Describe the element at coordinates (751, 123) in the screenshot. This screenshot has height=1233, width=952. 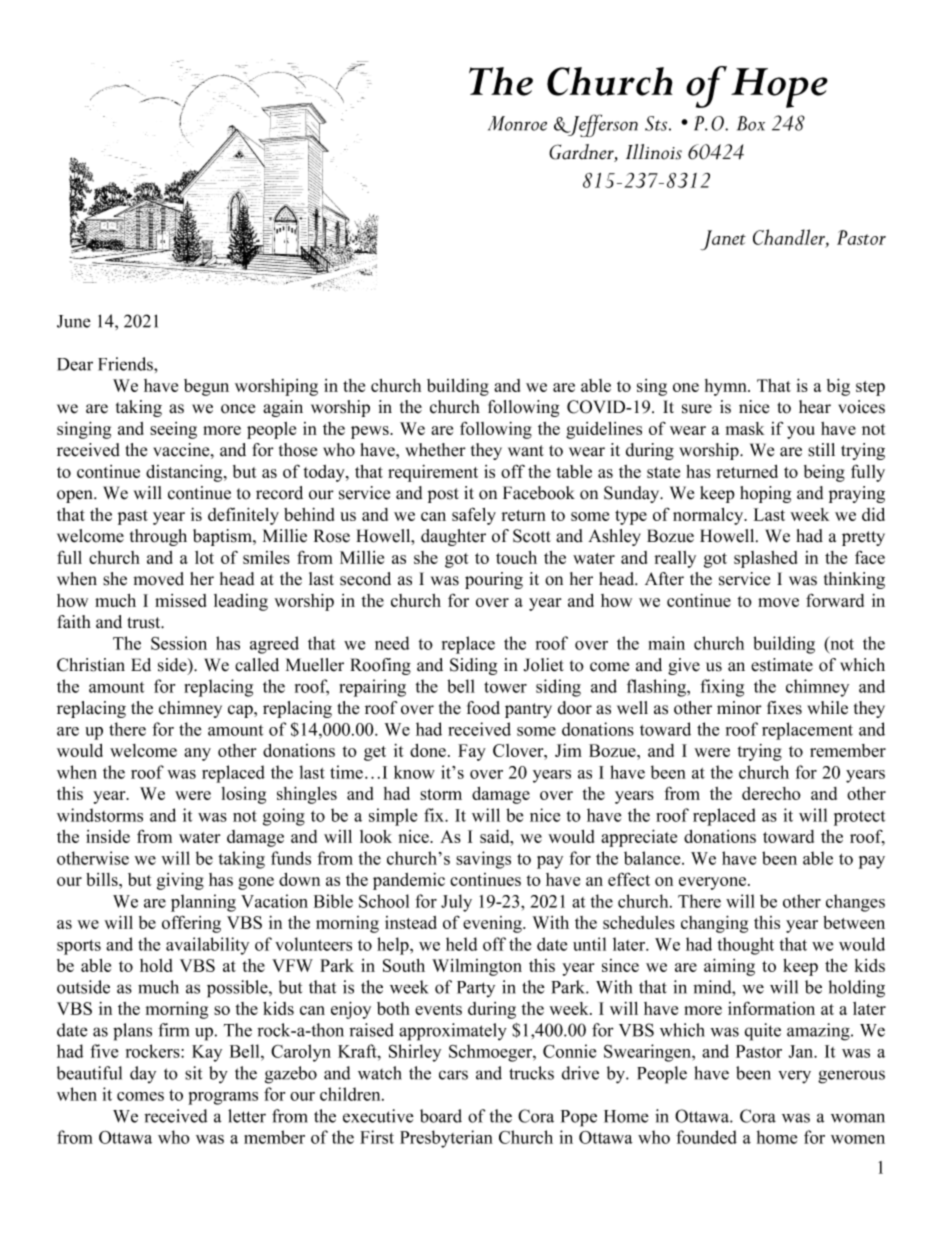
I see `Box` at that location.
